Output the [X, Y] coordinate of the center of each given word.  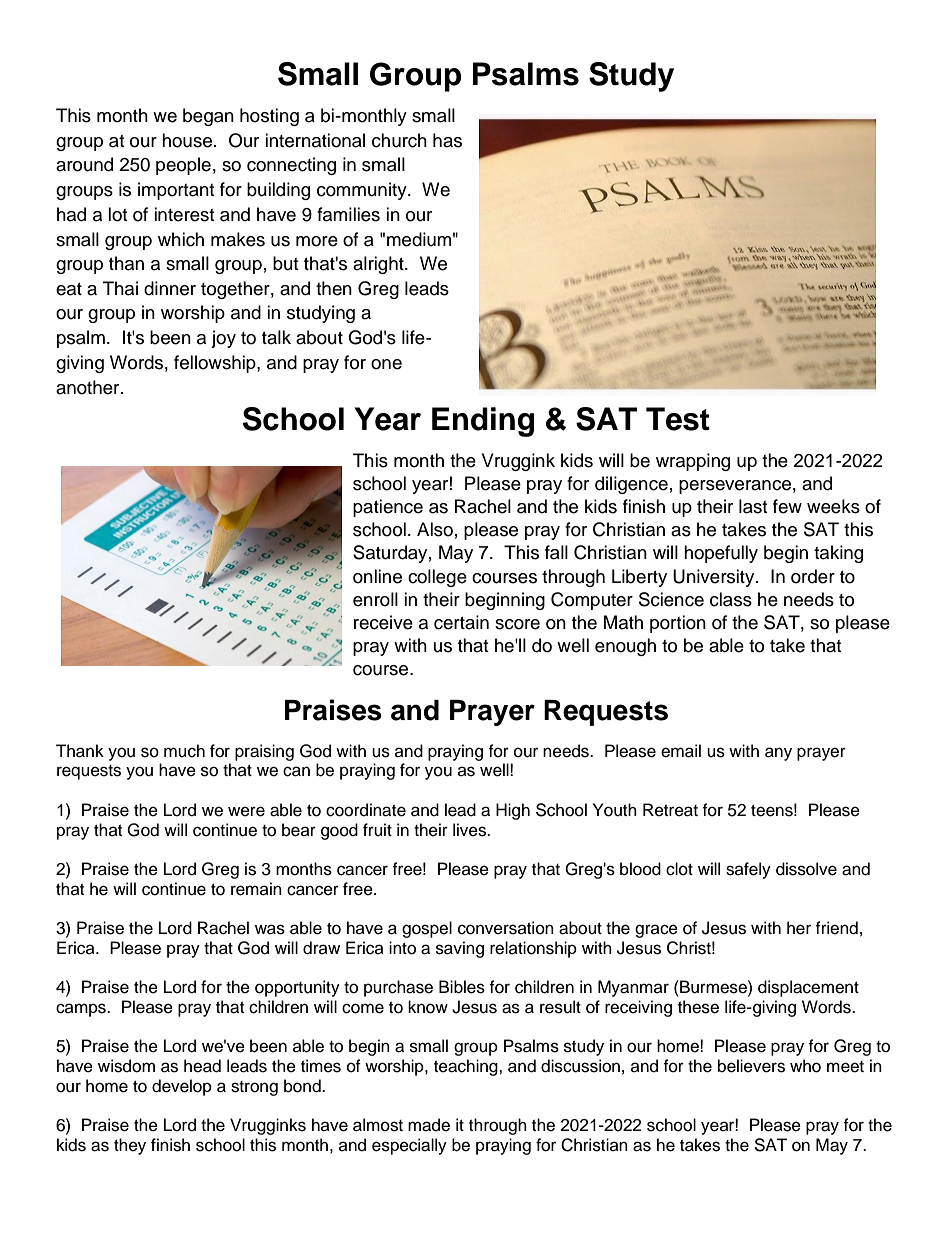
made [429, 1125]
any [778, 754]
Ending [483, 422]
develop [182, 1087]
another [89, 387]
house [187, 140]
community [363, 191]
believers [751, 1066]
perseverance [735, 487]
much [184, 751]
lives [471, 830]
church [399, 140]
